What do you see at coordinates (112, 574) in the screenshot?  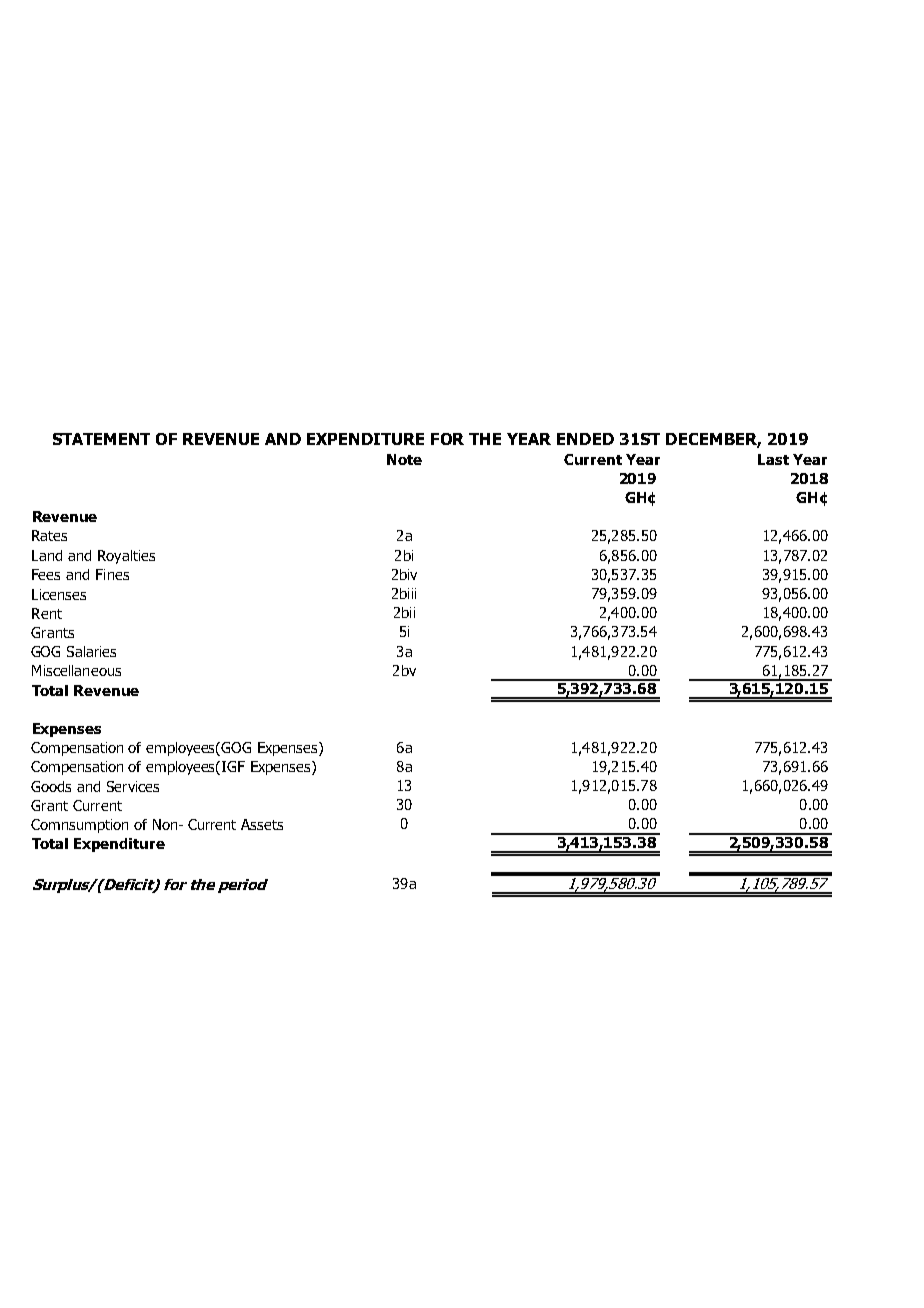 I see `Fines` at bounding box center [112, 574].
